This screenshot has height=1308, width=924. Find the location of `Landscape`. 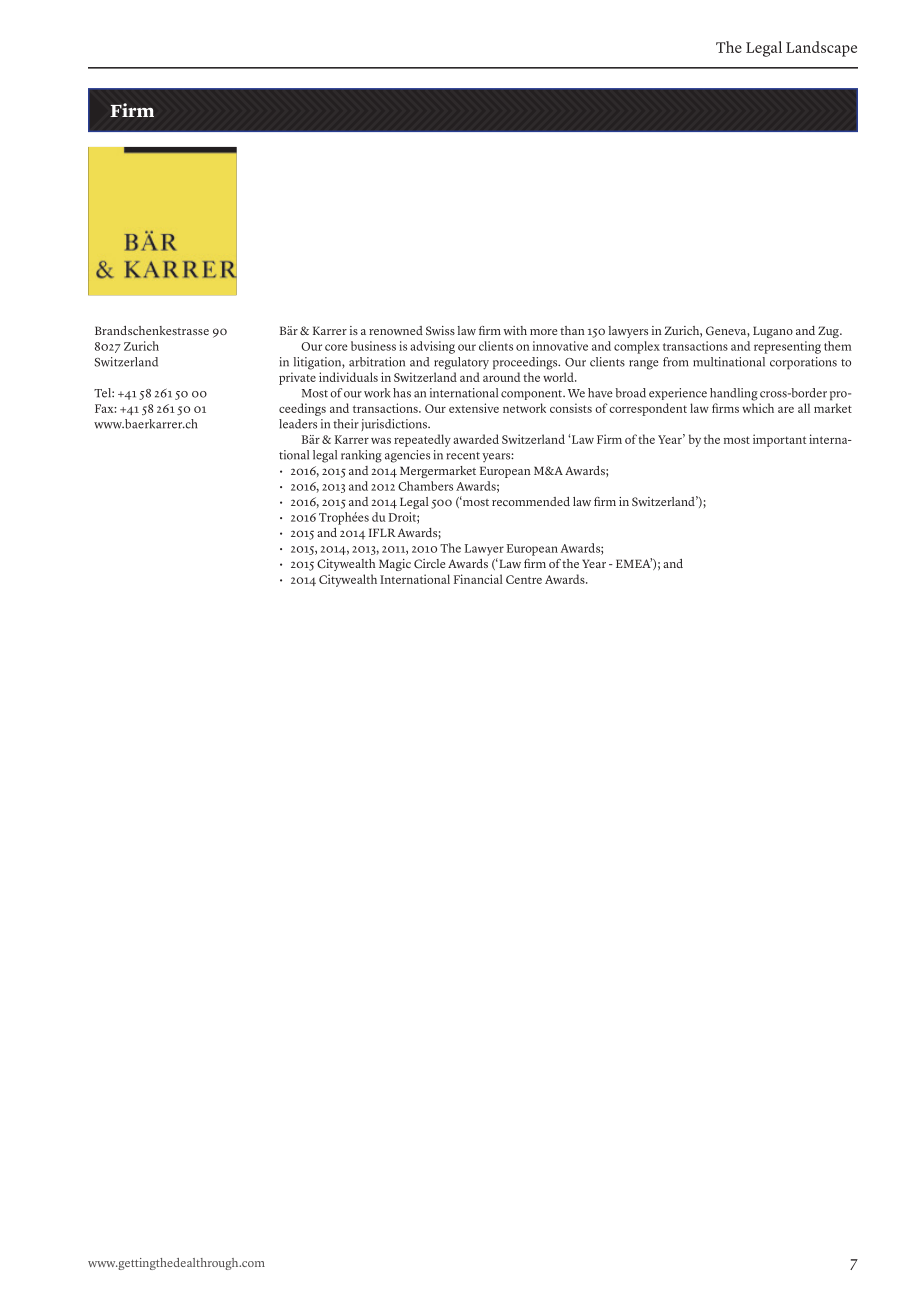

Landscape is located at coordinates (821, 49).
